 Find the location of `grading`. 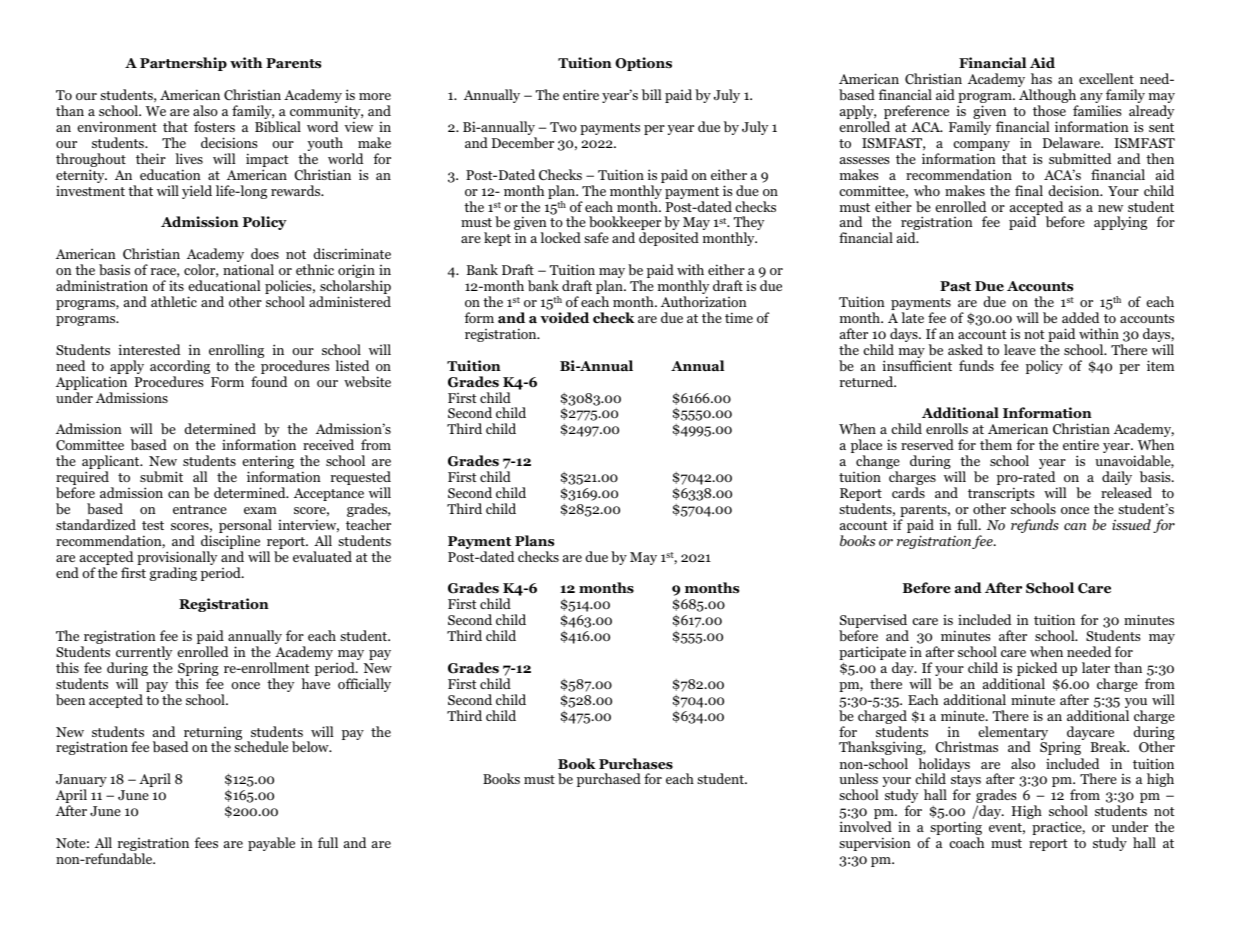

grading is located at coordinates (173, 574).
